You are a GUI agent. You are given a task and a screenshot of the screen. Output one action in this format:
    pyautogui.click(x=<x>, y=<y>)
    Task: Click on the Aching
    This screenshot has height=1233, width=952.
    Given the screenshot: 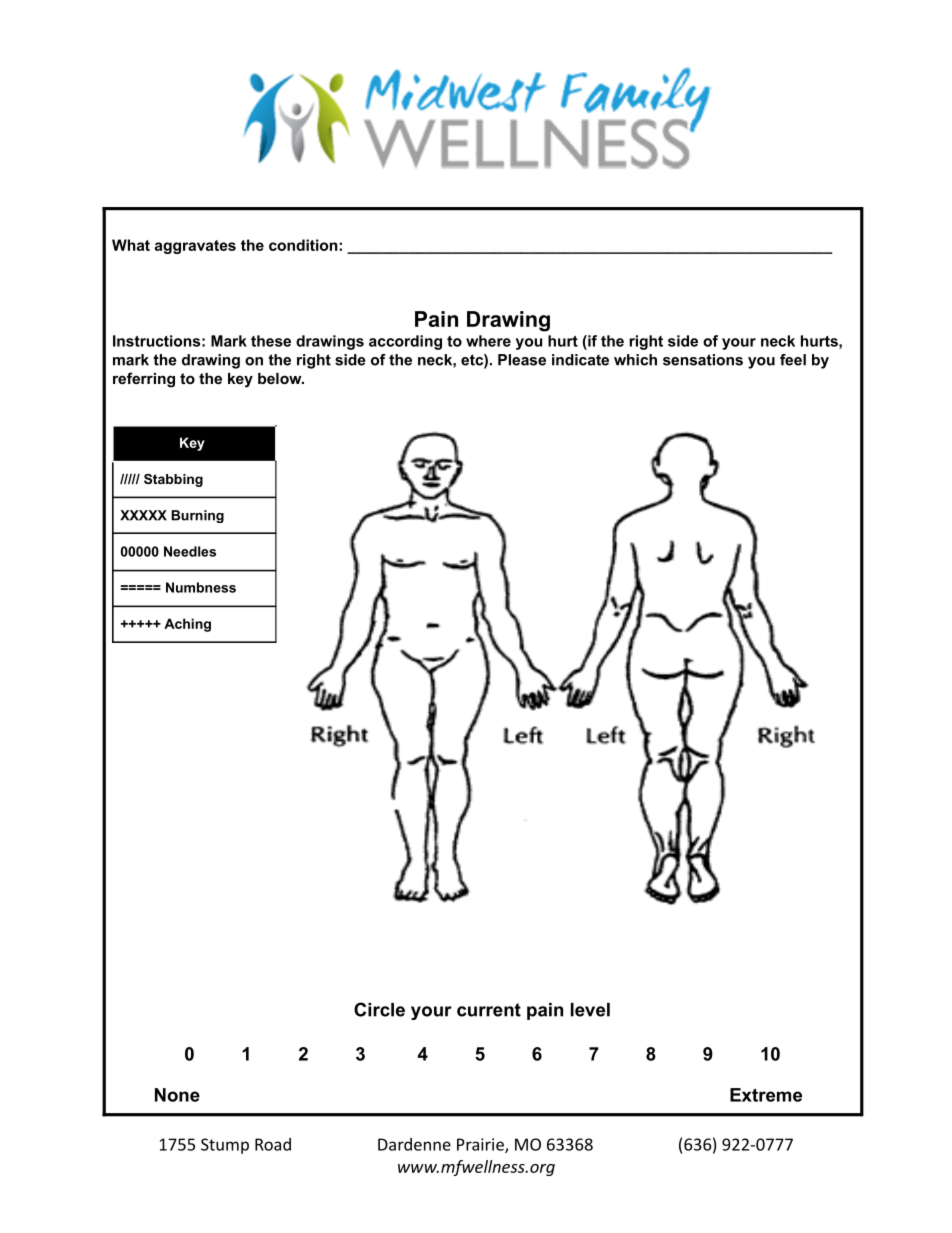 What is the action you would take?
    pyautogui.click(x=187, y=625)
